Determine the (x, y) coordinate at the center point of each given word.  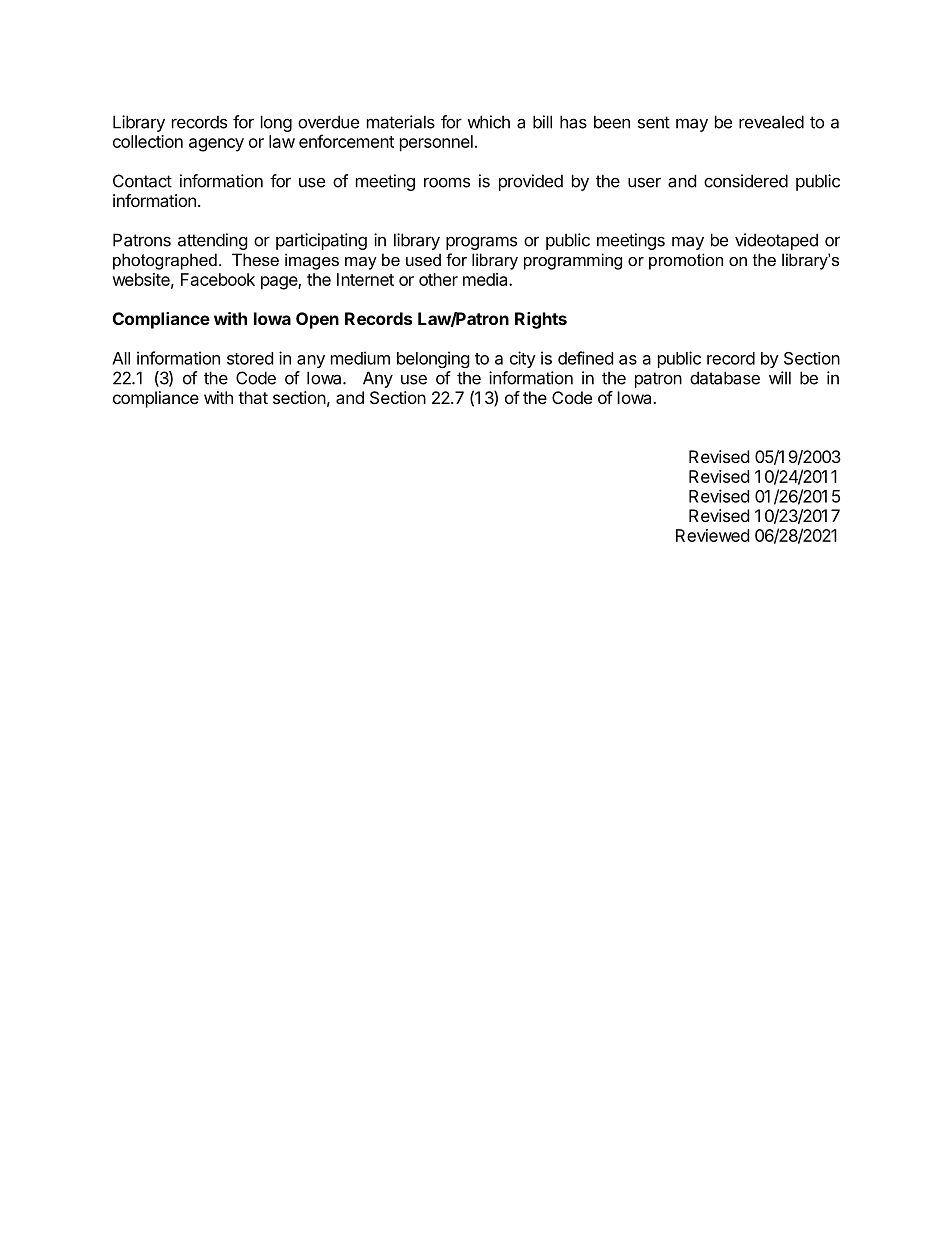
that (253, 397)
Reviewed (712, 535)
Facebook (218, 279)
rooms (447, 182)
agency (216, 145)
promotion (686, 261)
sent (654, 122)
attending (213, 241)
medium (360, 358)
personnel (436, 143)
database (725, 378)
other (438, 279)
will (780, 378)
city (523, 359)
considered (746, 181)
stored (250, 358)
